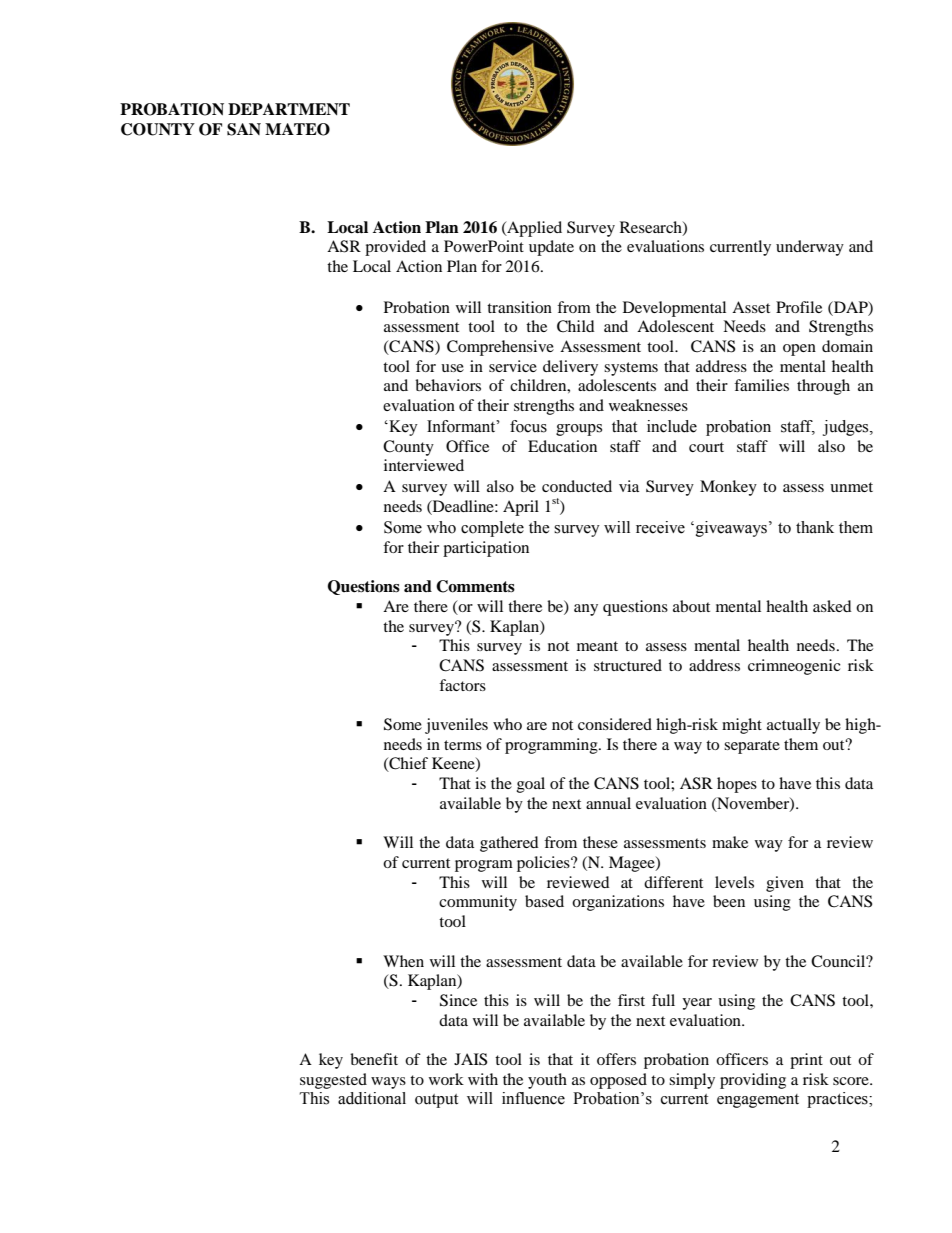  What do you see at coordinates (586, 610) in the screenshot?
I see `any` at bounding box center [586, 610].
